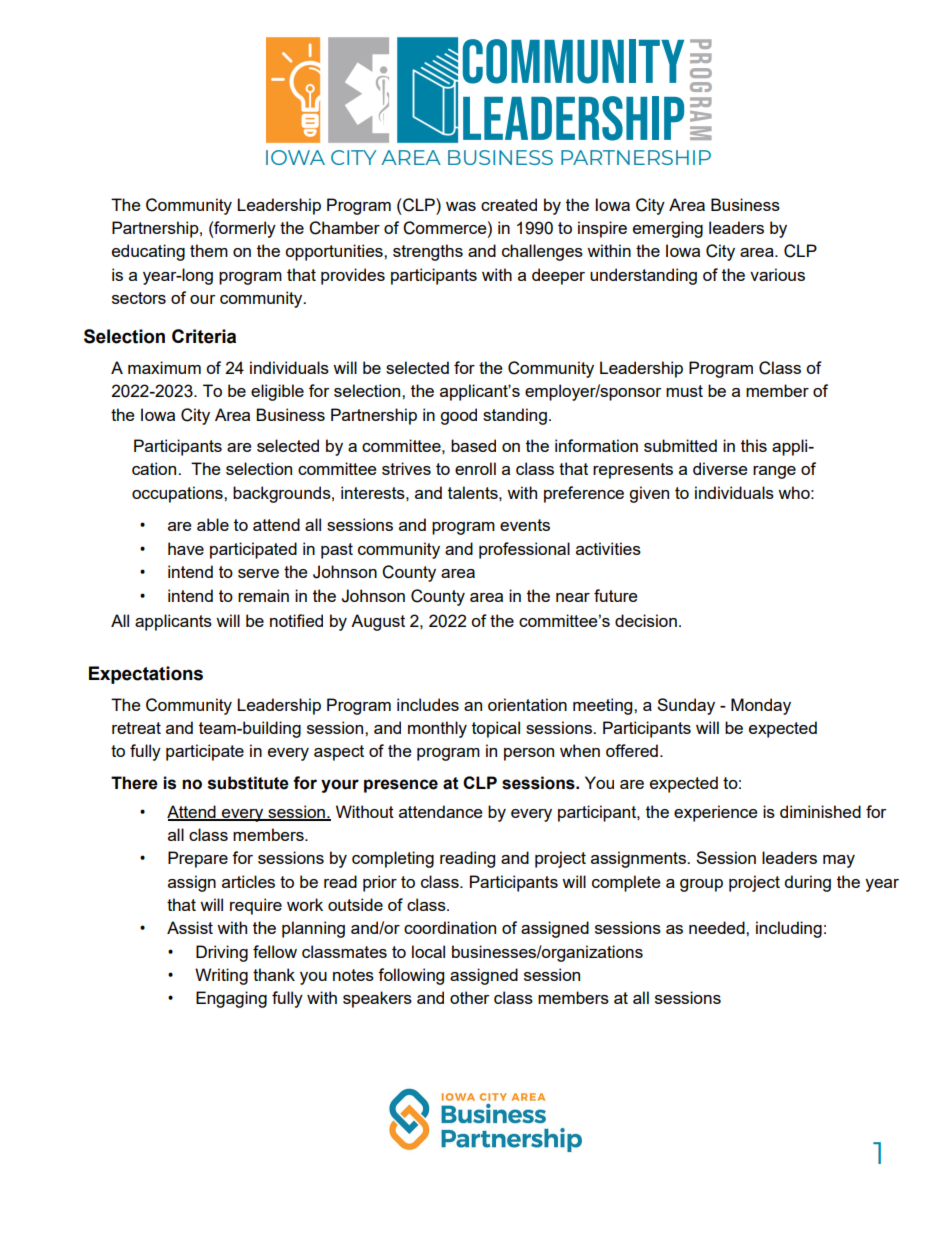  What do you see at coordinates (646, 620) in the image?
I see `decision` at bounding box center [646, 620].
